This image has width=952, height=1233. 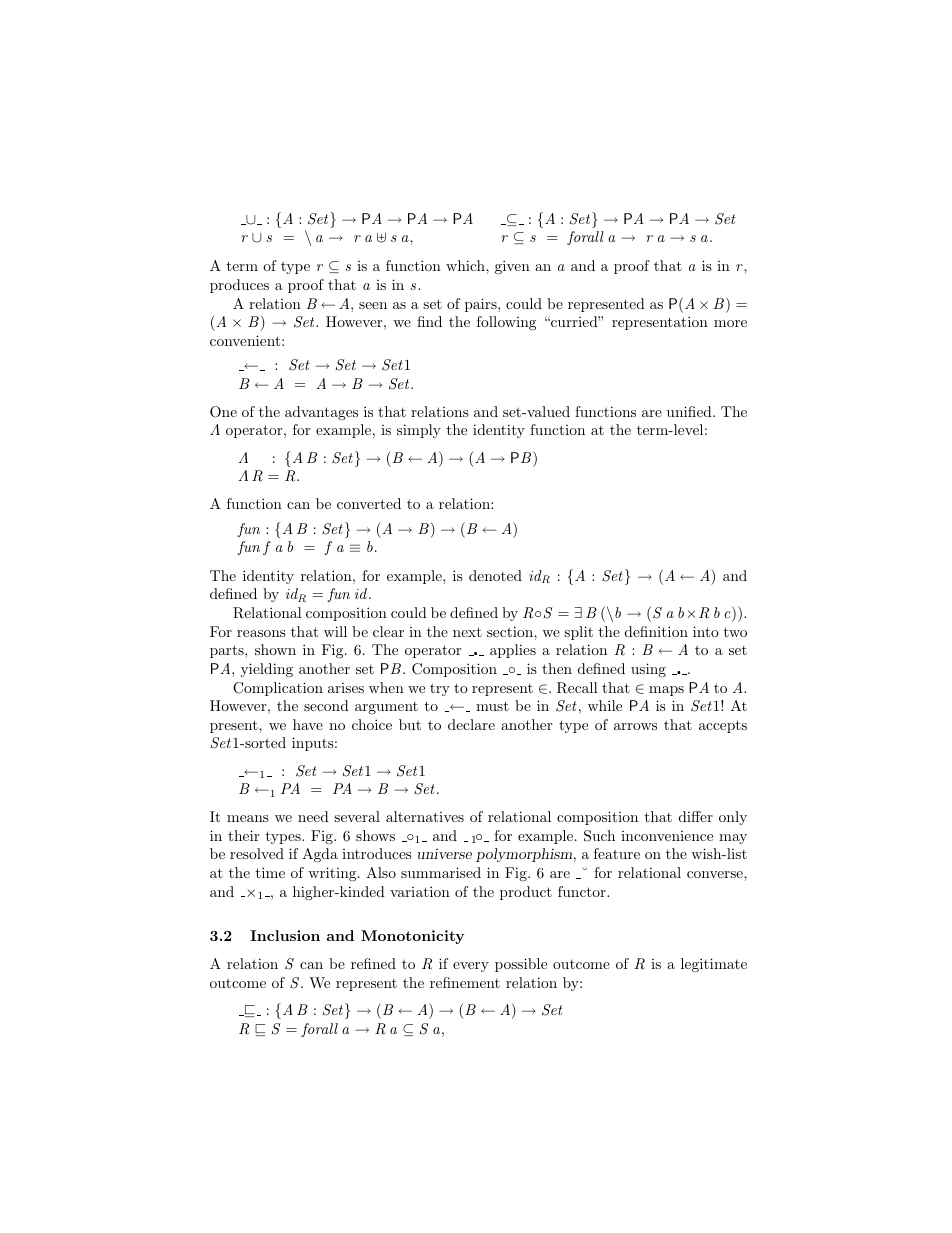 I want to click on Inclusion, so click(x=285, y=935).
